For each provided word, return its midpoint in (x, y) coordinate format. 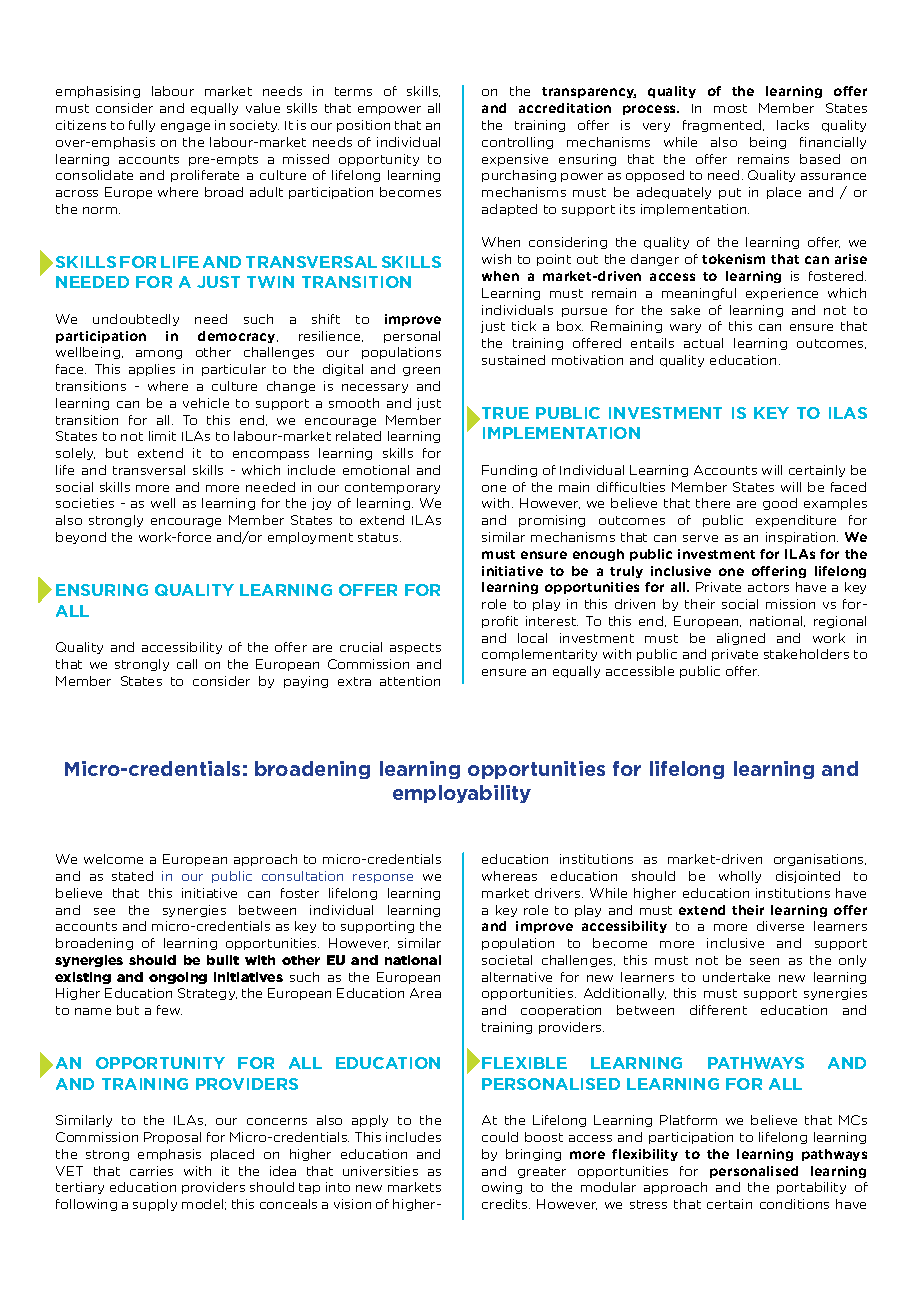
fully (142, 126)
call (187, 664)
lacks (793, 125)
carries (151, 1171)
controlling (517, 143)
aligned (741, 639)
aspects (415, 648)
